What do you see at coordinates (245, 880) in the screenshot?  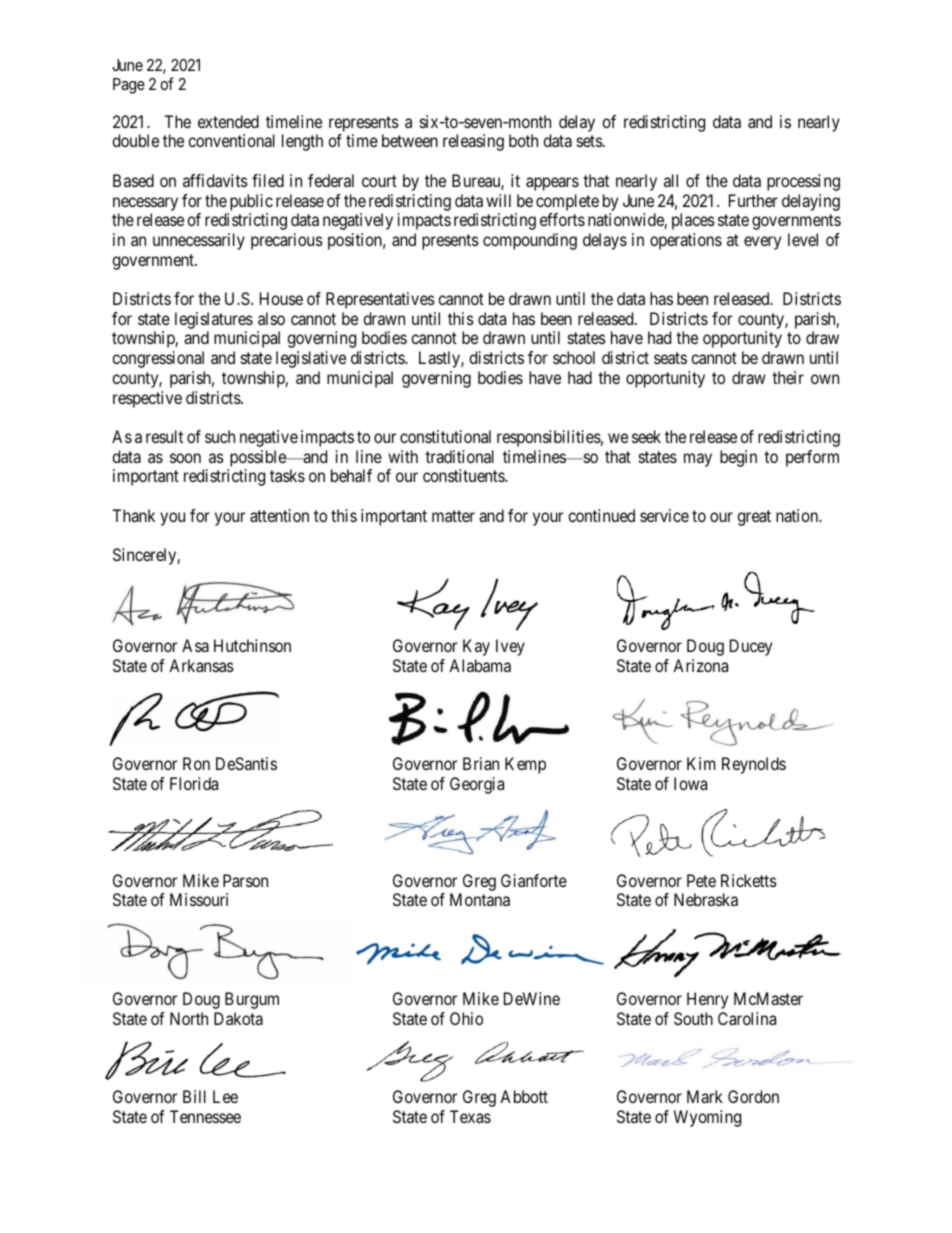 I see `Parson` at bounding box center [245, 880].
